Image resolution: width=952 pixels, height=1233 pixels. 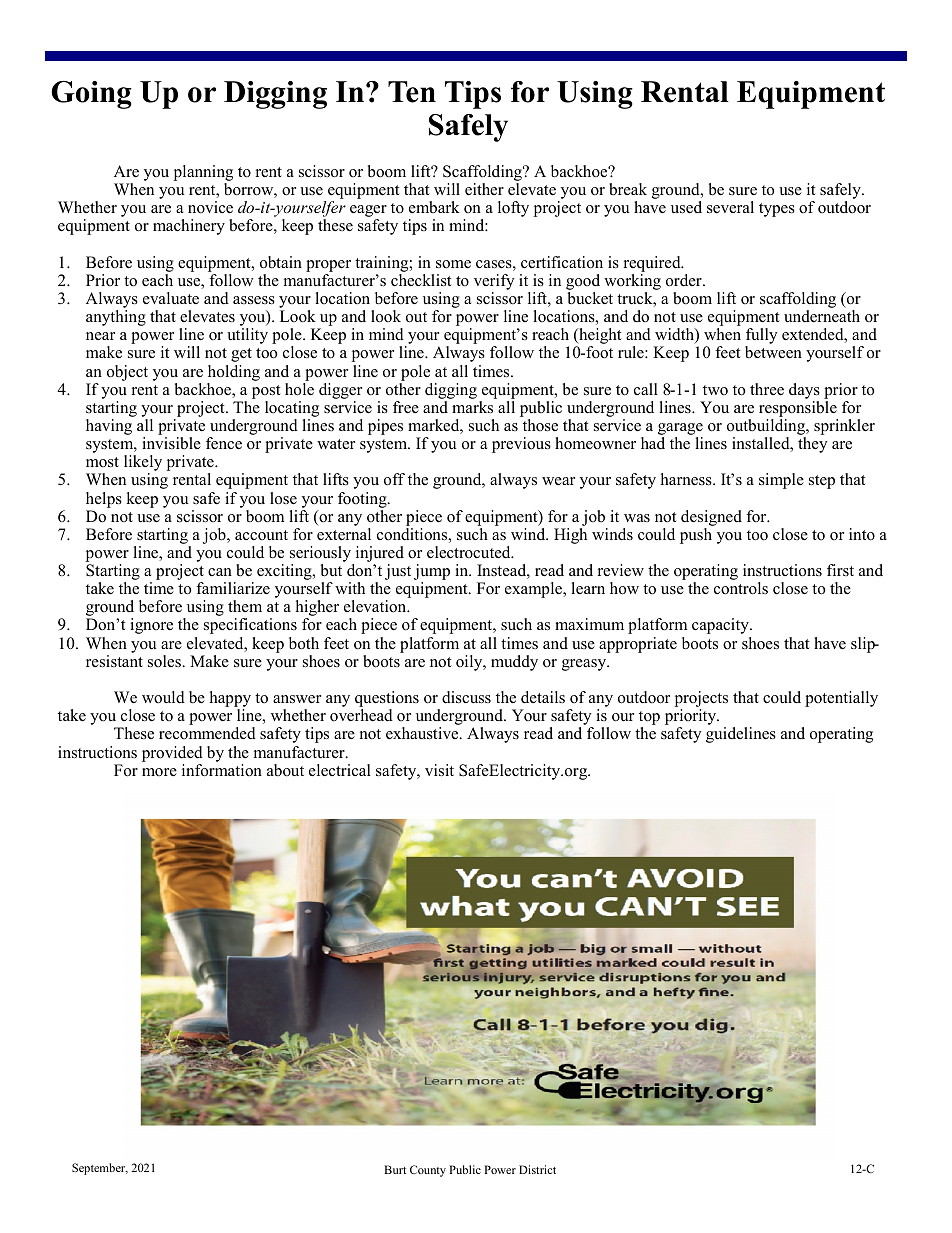 What do you see at coordinates (428, 1171) in the screenshot?
I see `County` at bounding box center [428, 1171].
